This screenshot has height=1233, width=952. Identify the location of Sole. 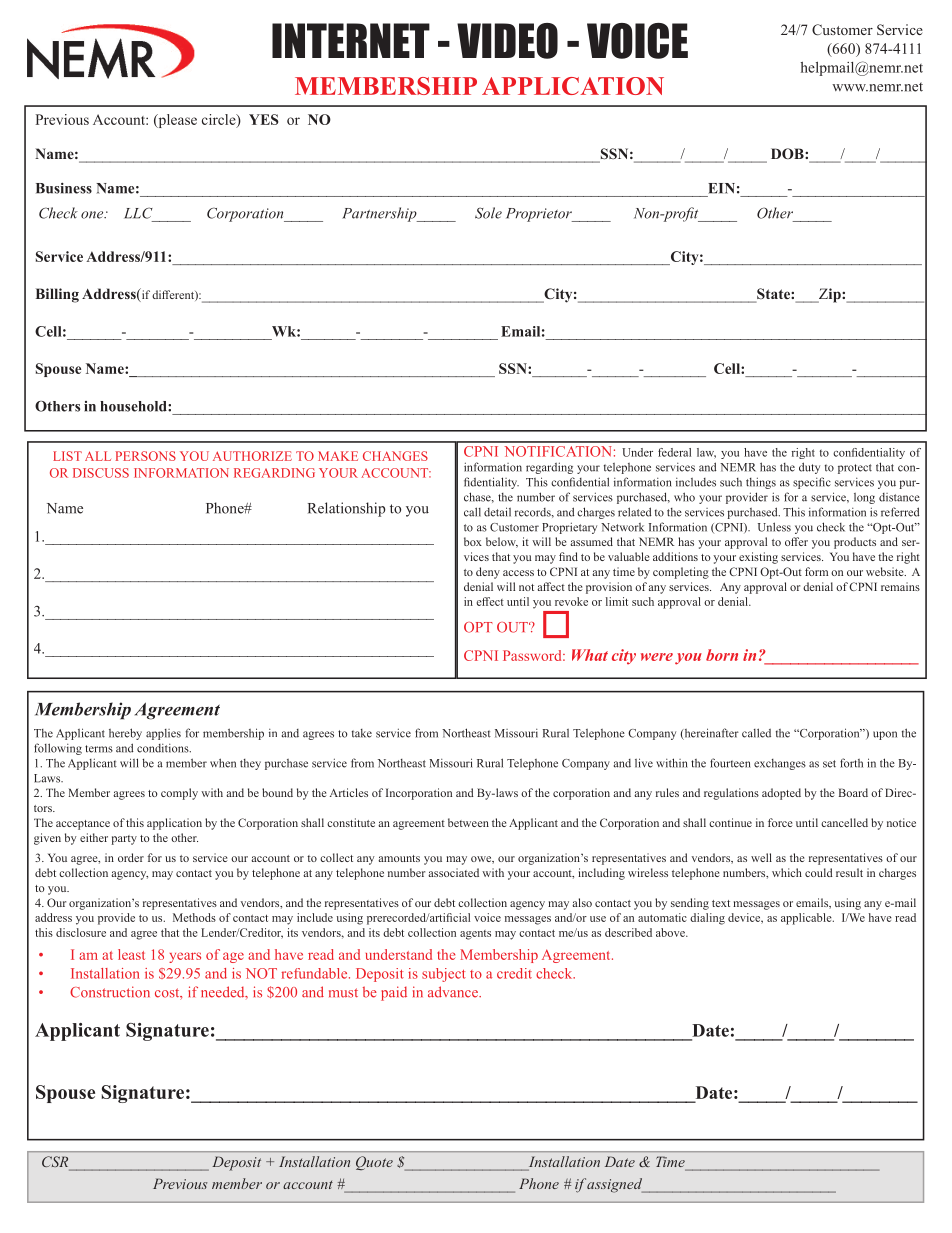
(488, 213).
